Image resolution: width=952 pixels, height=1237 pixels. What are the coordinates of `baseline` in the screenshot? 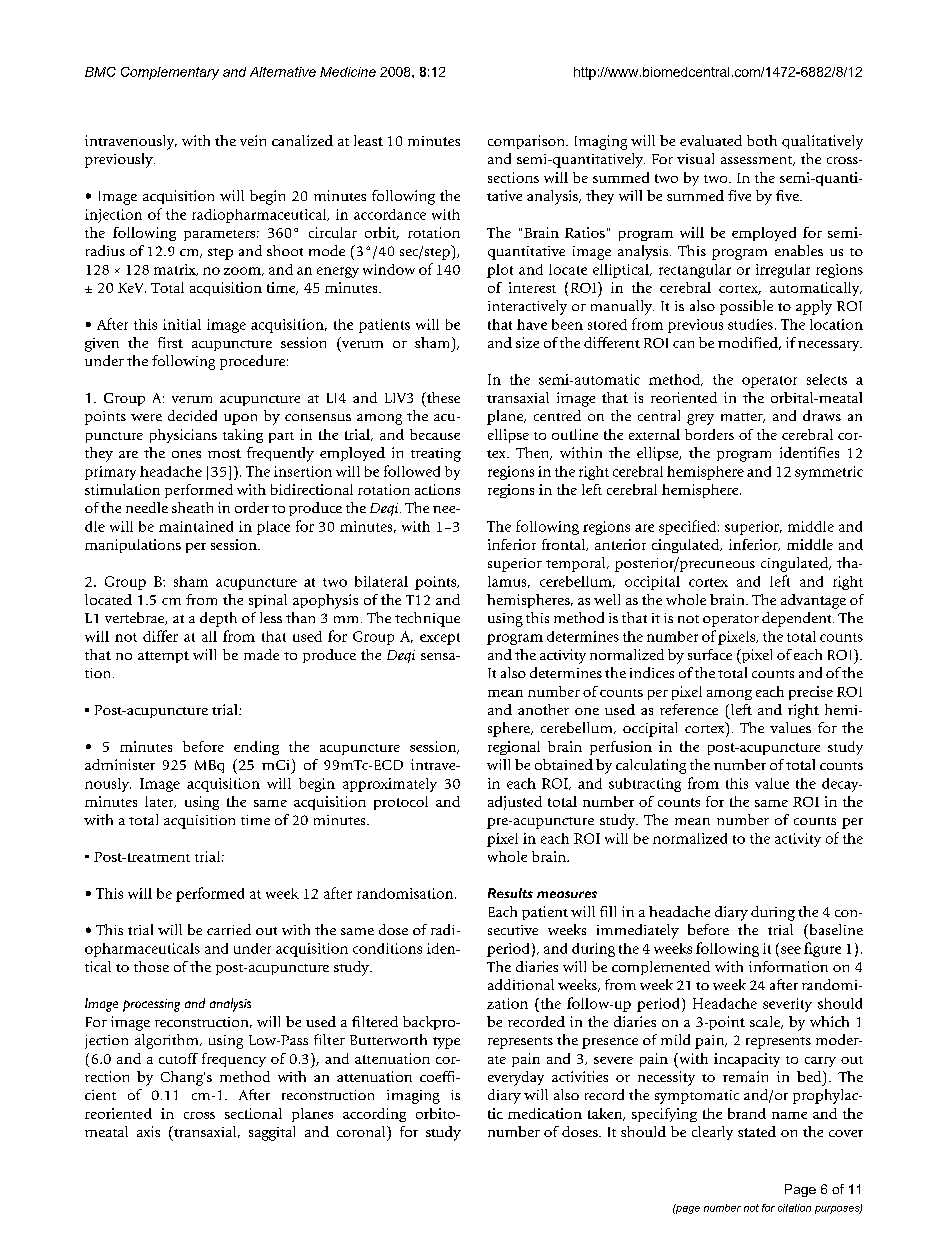 It's located at (835, 929).
